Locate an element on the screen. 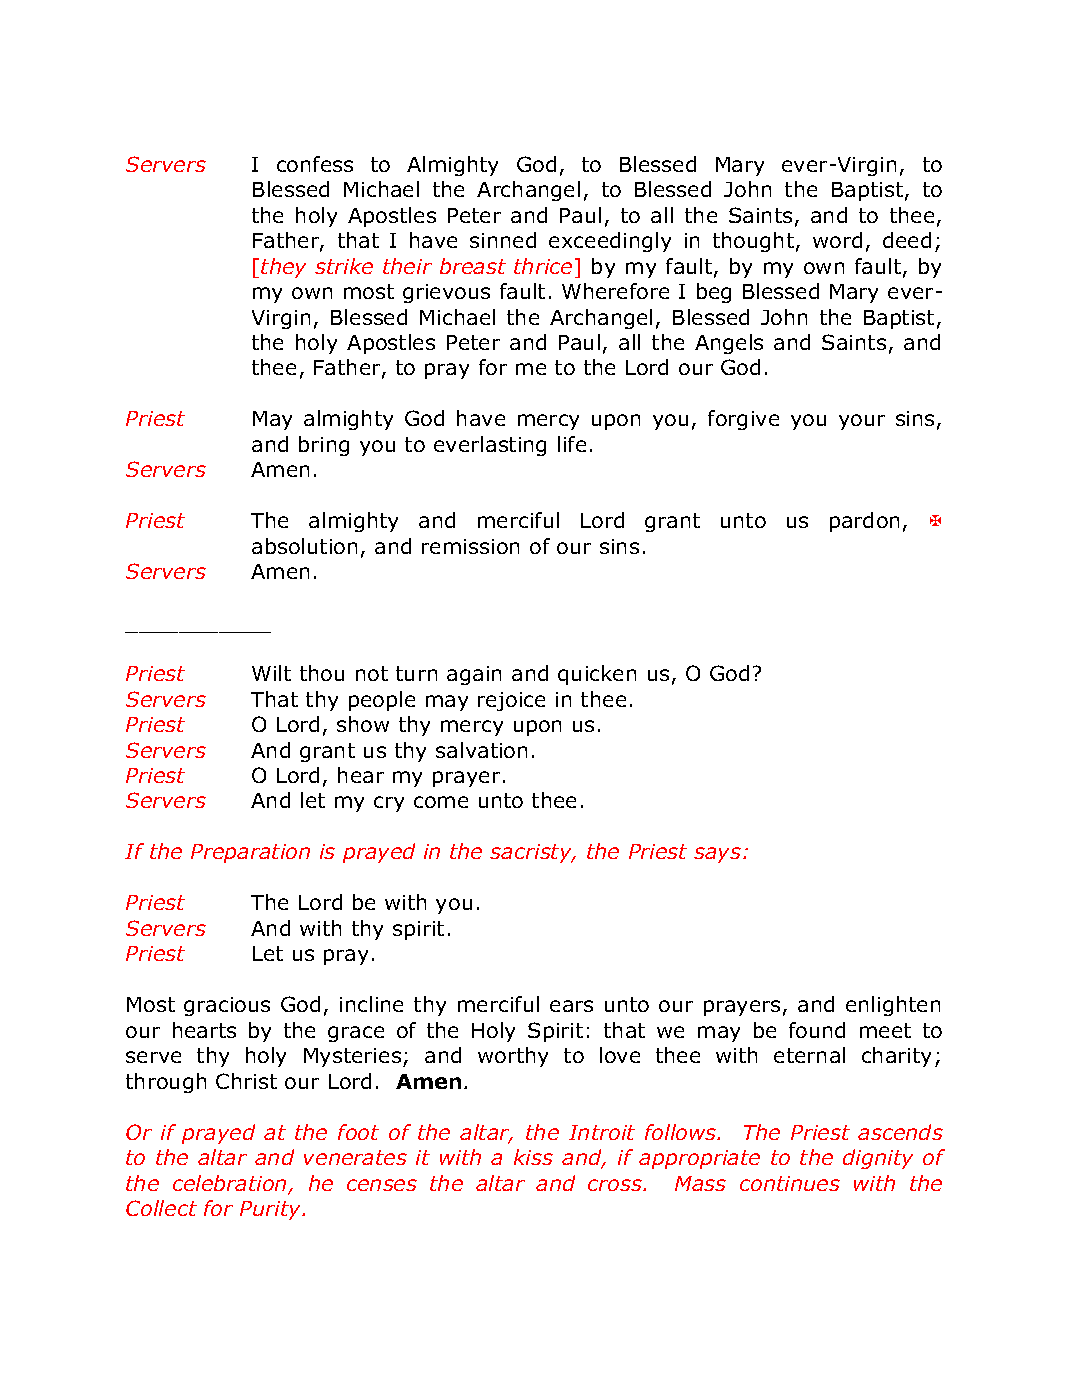 The width and height of the screenshot is (1069, 1383). sinned is located at coordinates (503, 240).
